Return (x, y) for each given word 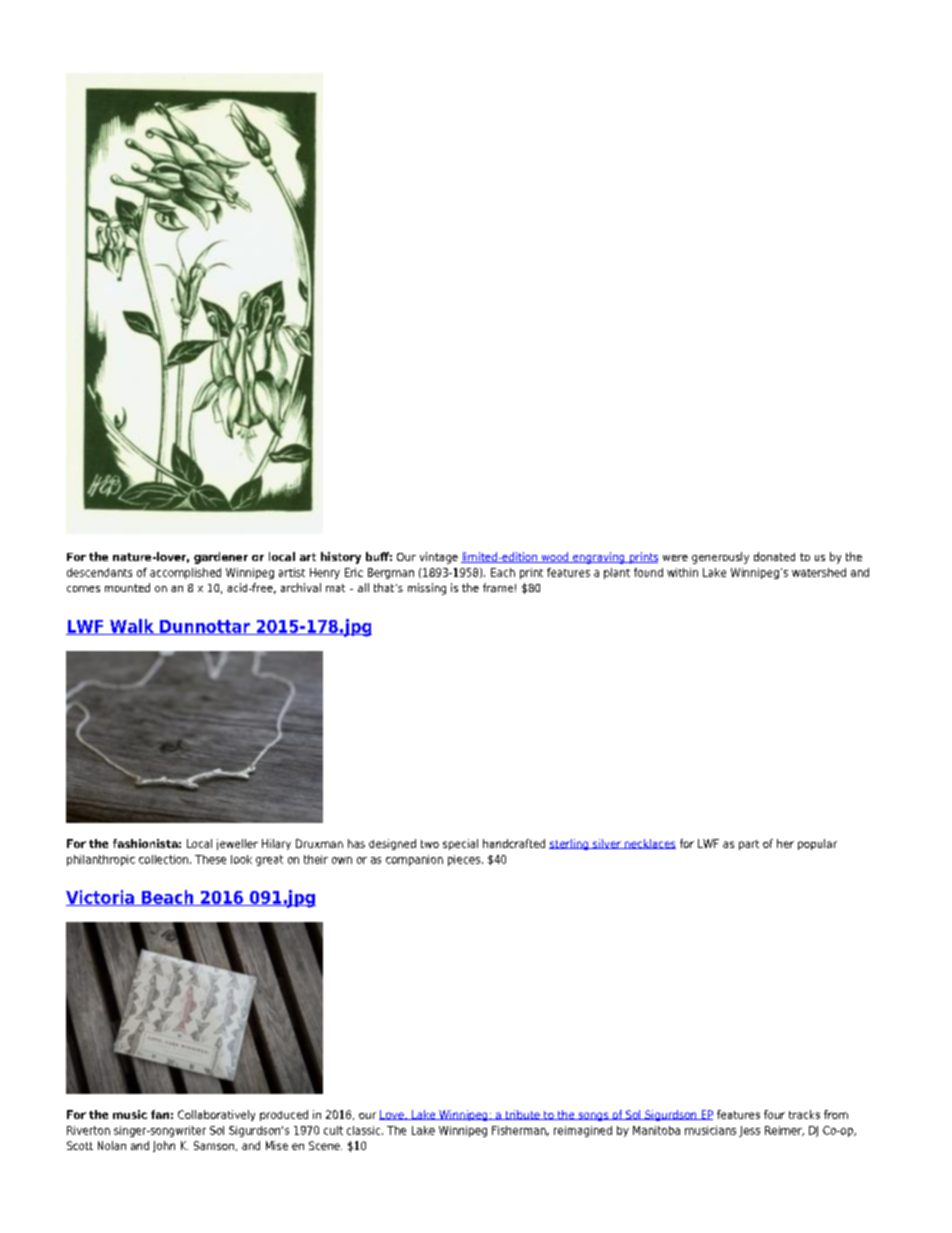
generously (720, 558)
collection (165, 859)
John (164, 1146)
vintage (439, 558)
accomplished (185, 573)
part (749, 845)
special (460, 844)
